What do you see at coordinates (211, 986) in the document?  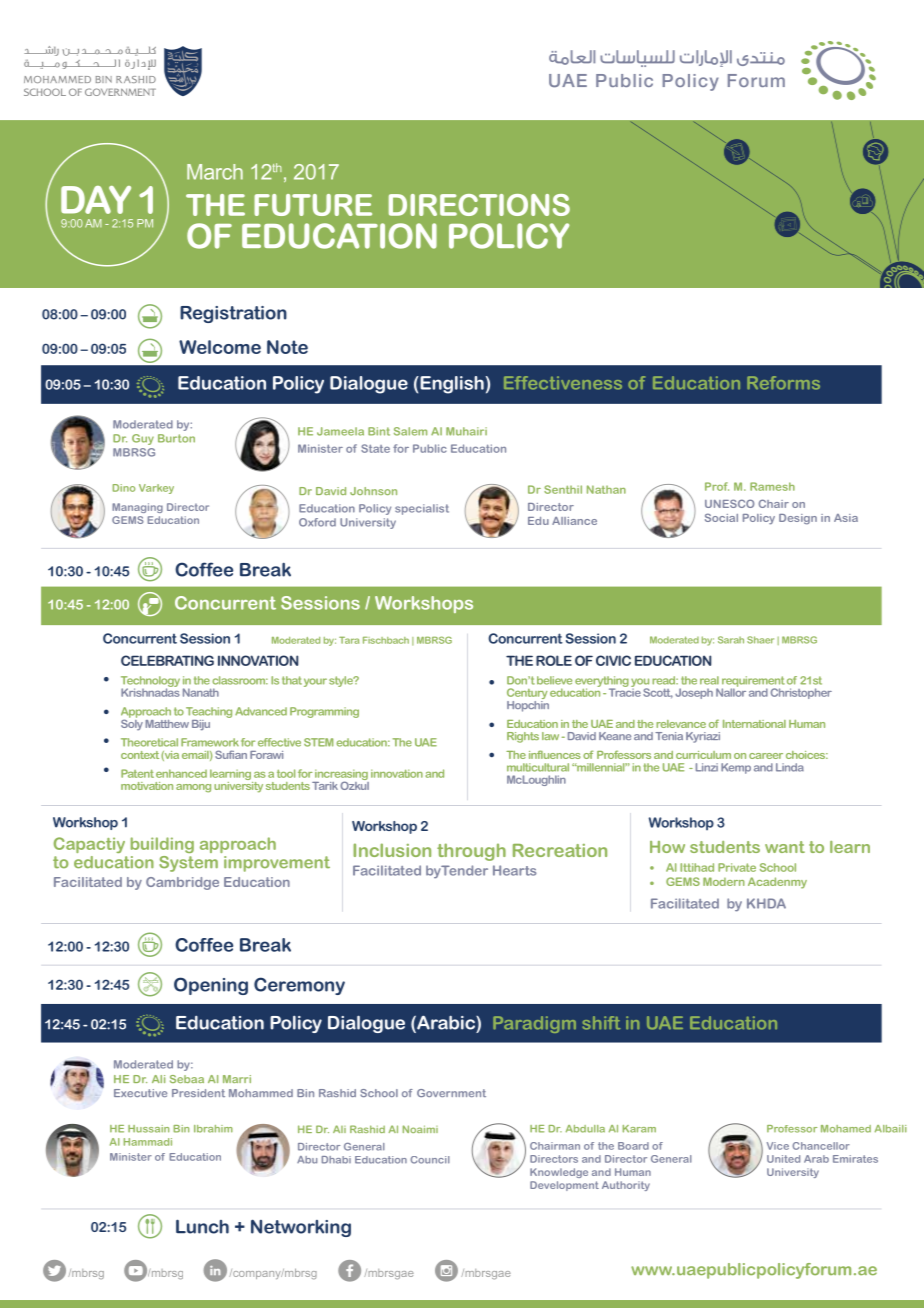 I see `Opening` at bounding box center [211, 986].
